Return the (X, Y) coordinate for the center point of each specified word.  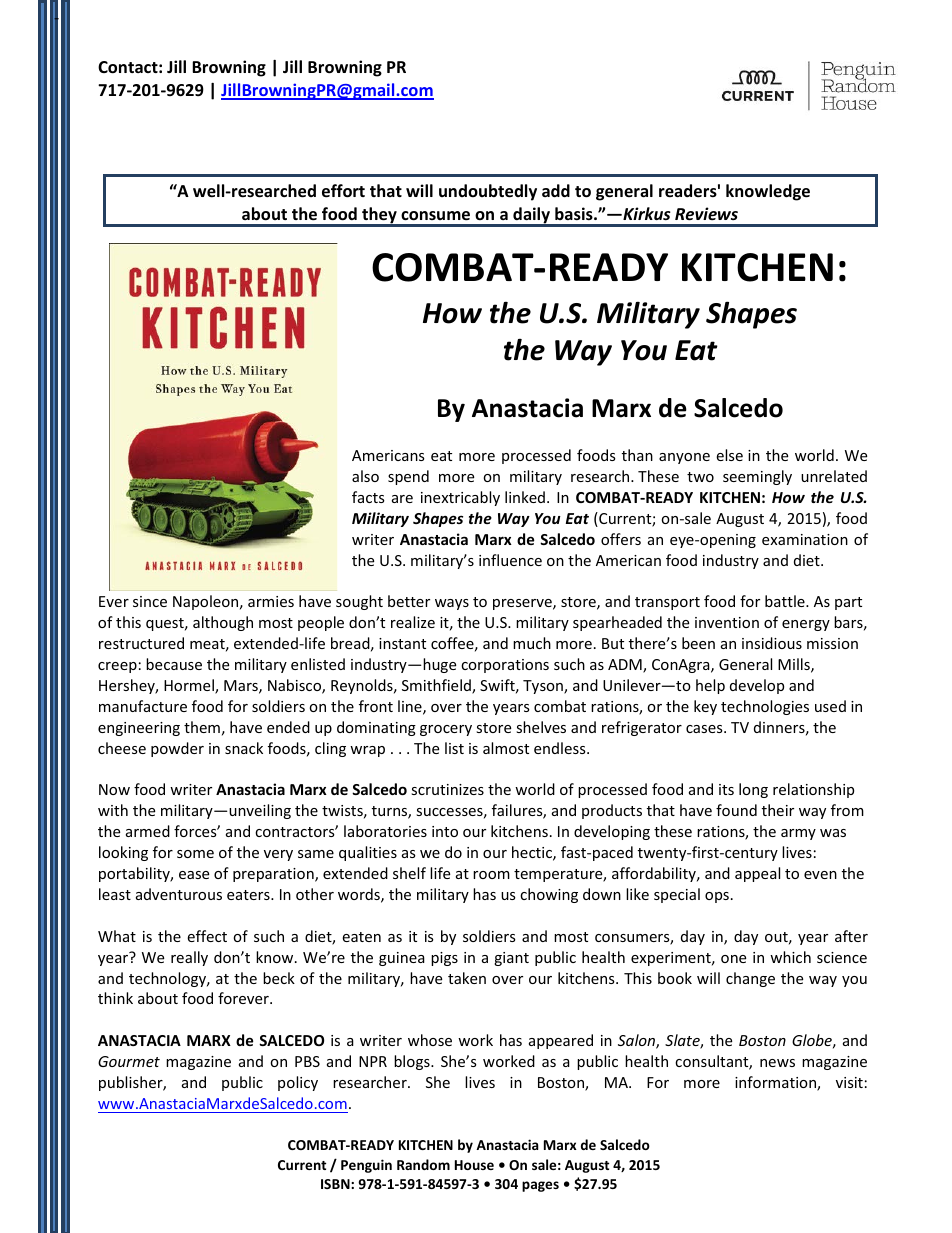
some (195, 854)
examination (805, 539)
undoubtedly (488, 192)
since (150, 601)
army (798, 834)
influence (510, 560)
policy (298, 1083)
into (445, 831)
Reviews (706, 214)
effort (343, 191)
